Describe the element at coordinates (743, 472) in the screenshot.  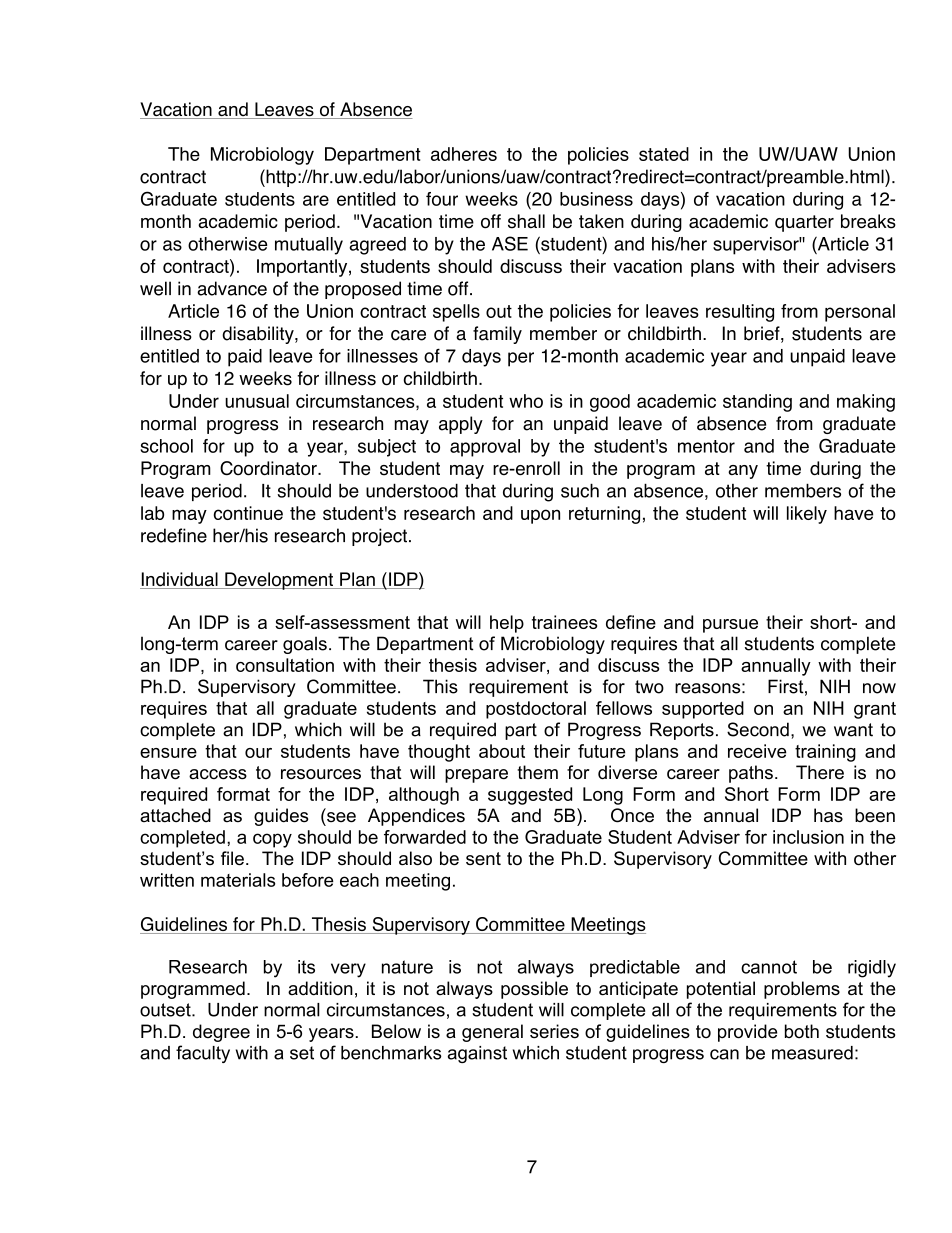
I see `any` at that location.
